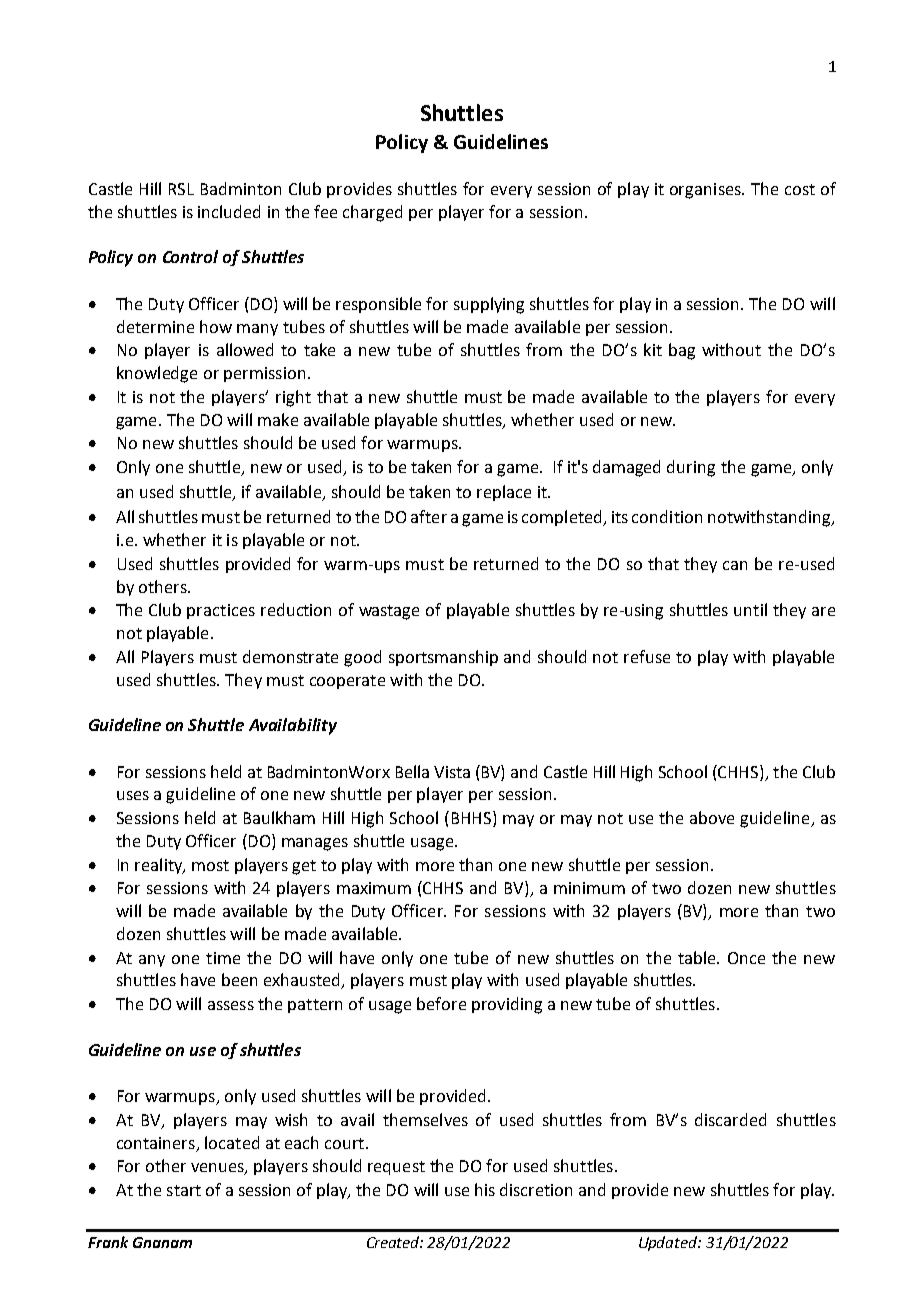 Image resolution: width=924 pixels, height=1308 pixels. What do you see at coordinates (229, 211) in the page?
I see `included` at bounding box center [229, 211].
